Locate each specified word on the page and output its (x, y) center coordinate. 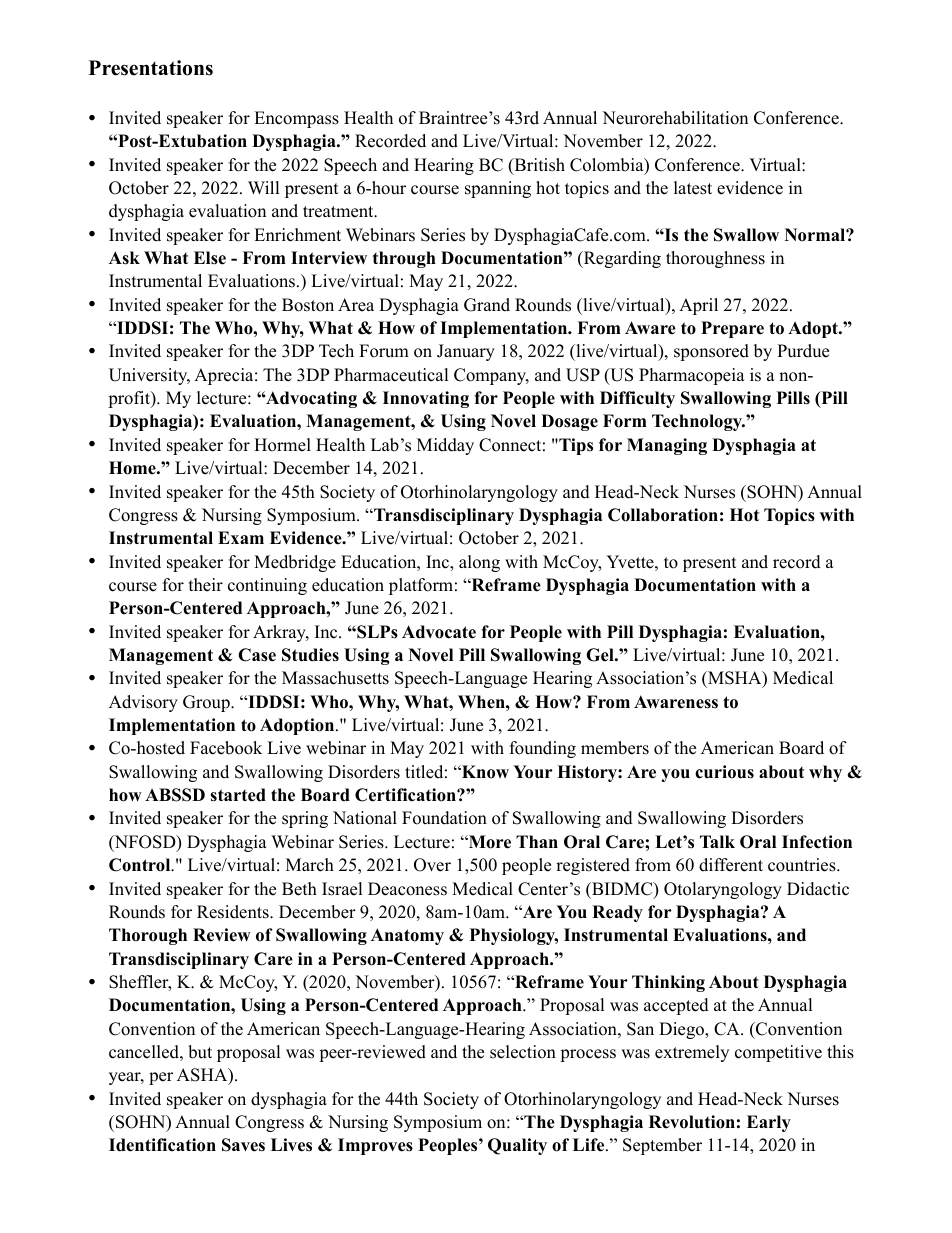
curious (724, 772)
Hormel (282, 445)
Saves (243, 1145)
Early (769, 1123)
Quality (517, 1146)
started (238, 795)
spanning (498, 189)
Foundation (444, 818)
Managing (667, 446)
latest (693, 188)
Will (264, 187)
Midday (445, 446)
